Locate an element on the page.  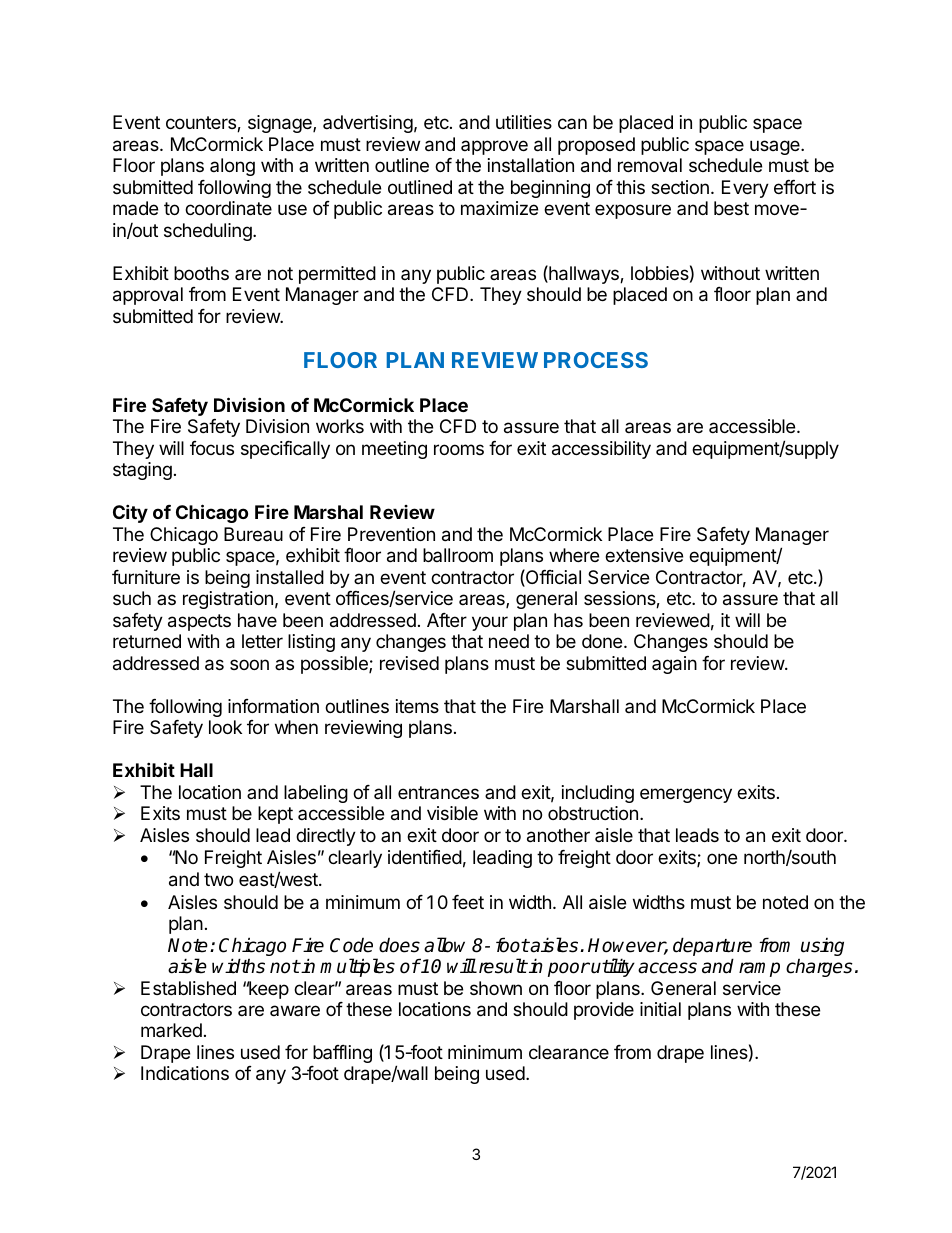
rooms is located at coordinates (459, 449).
